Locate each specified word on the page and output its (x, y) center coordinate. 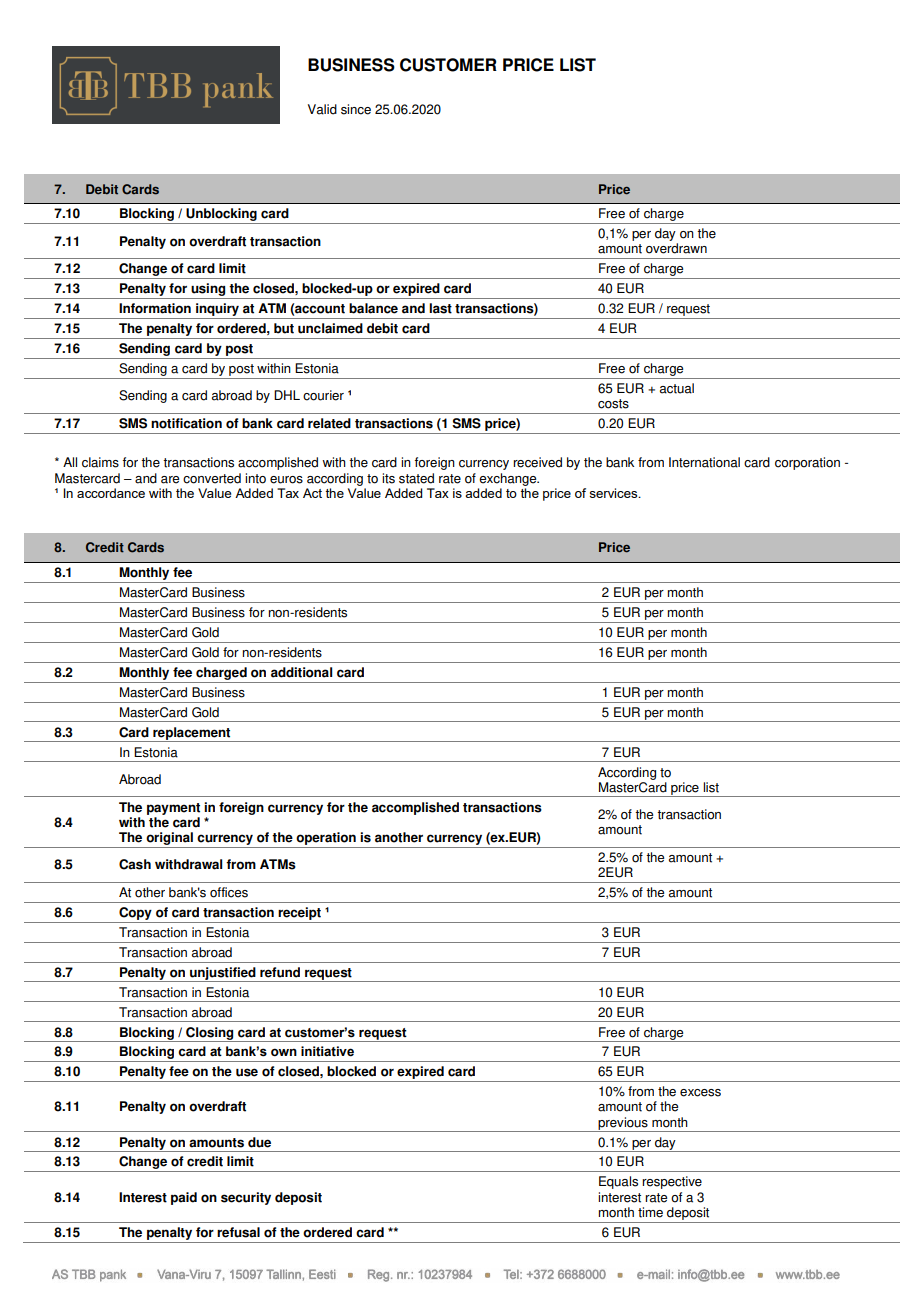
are (170, 480)
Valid (322, 109)
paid (184, 1198)
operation (326, 838)
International (704, 462)
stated (416, 478)
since (356, 109)
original (169, 838)
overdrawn (676, 248)
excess (700, 1093)
